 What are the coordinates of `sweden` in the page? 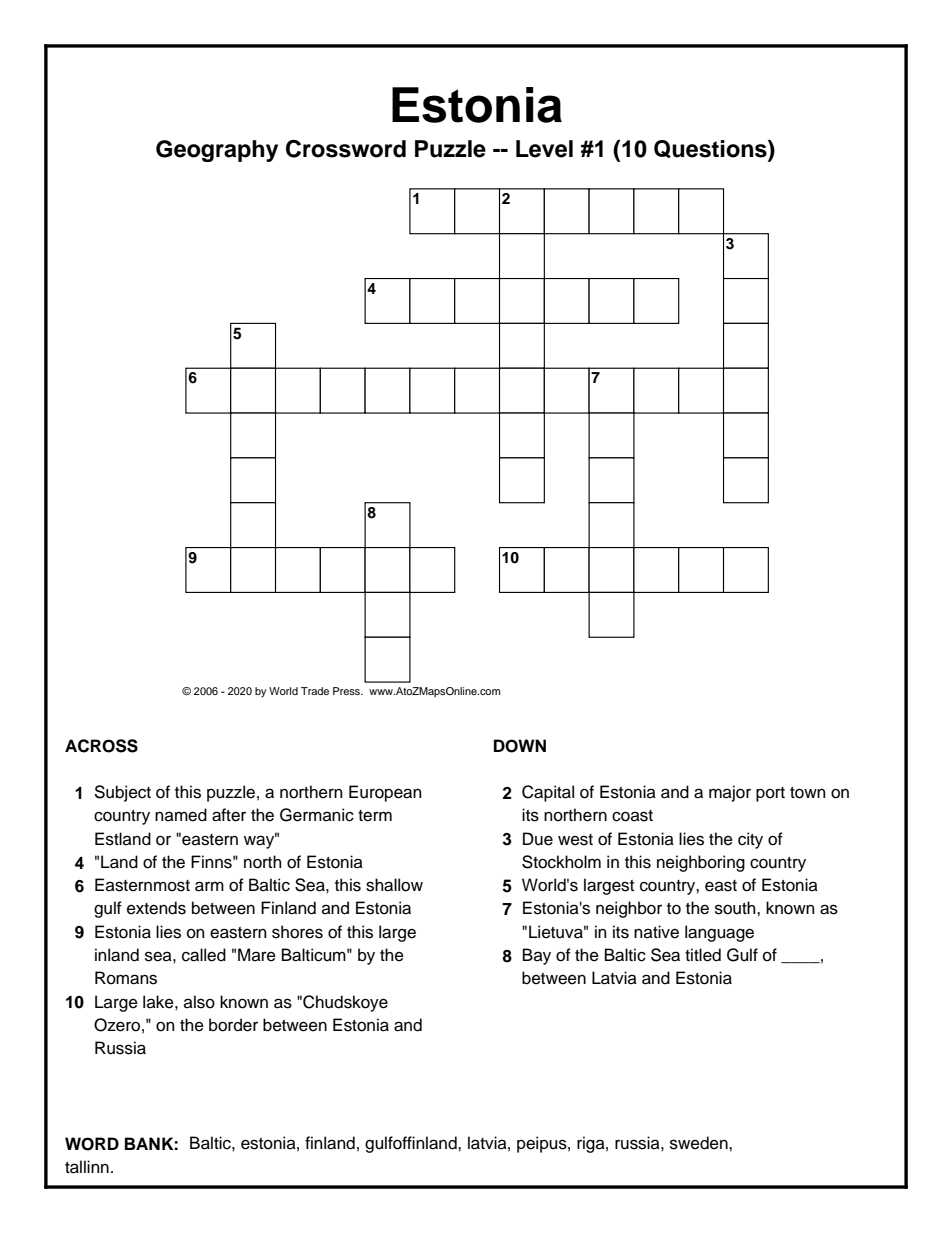 It's located at (700, 1143).
